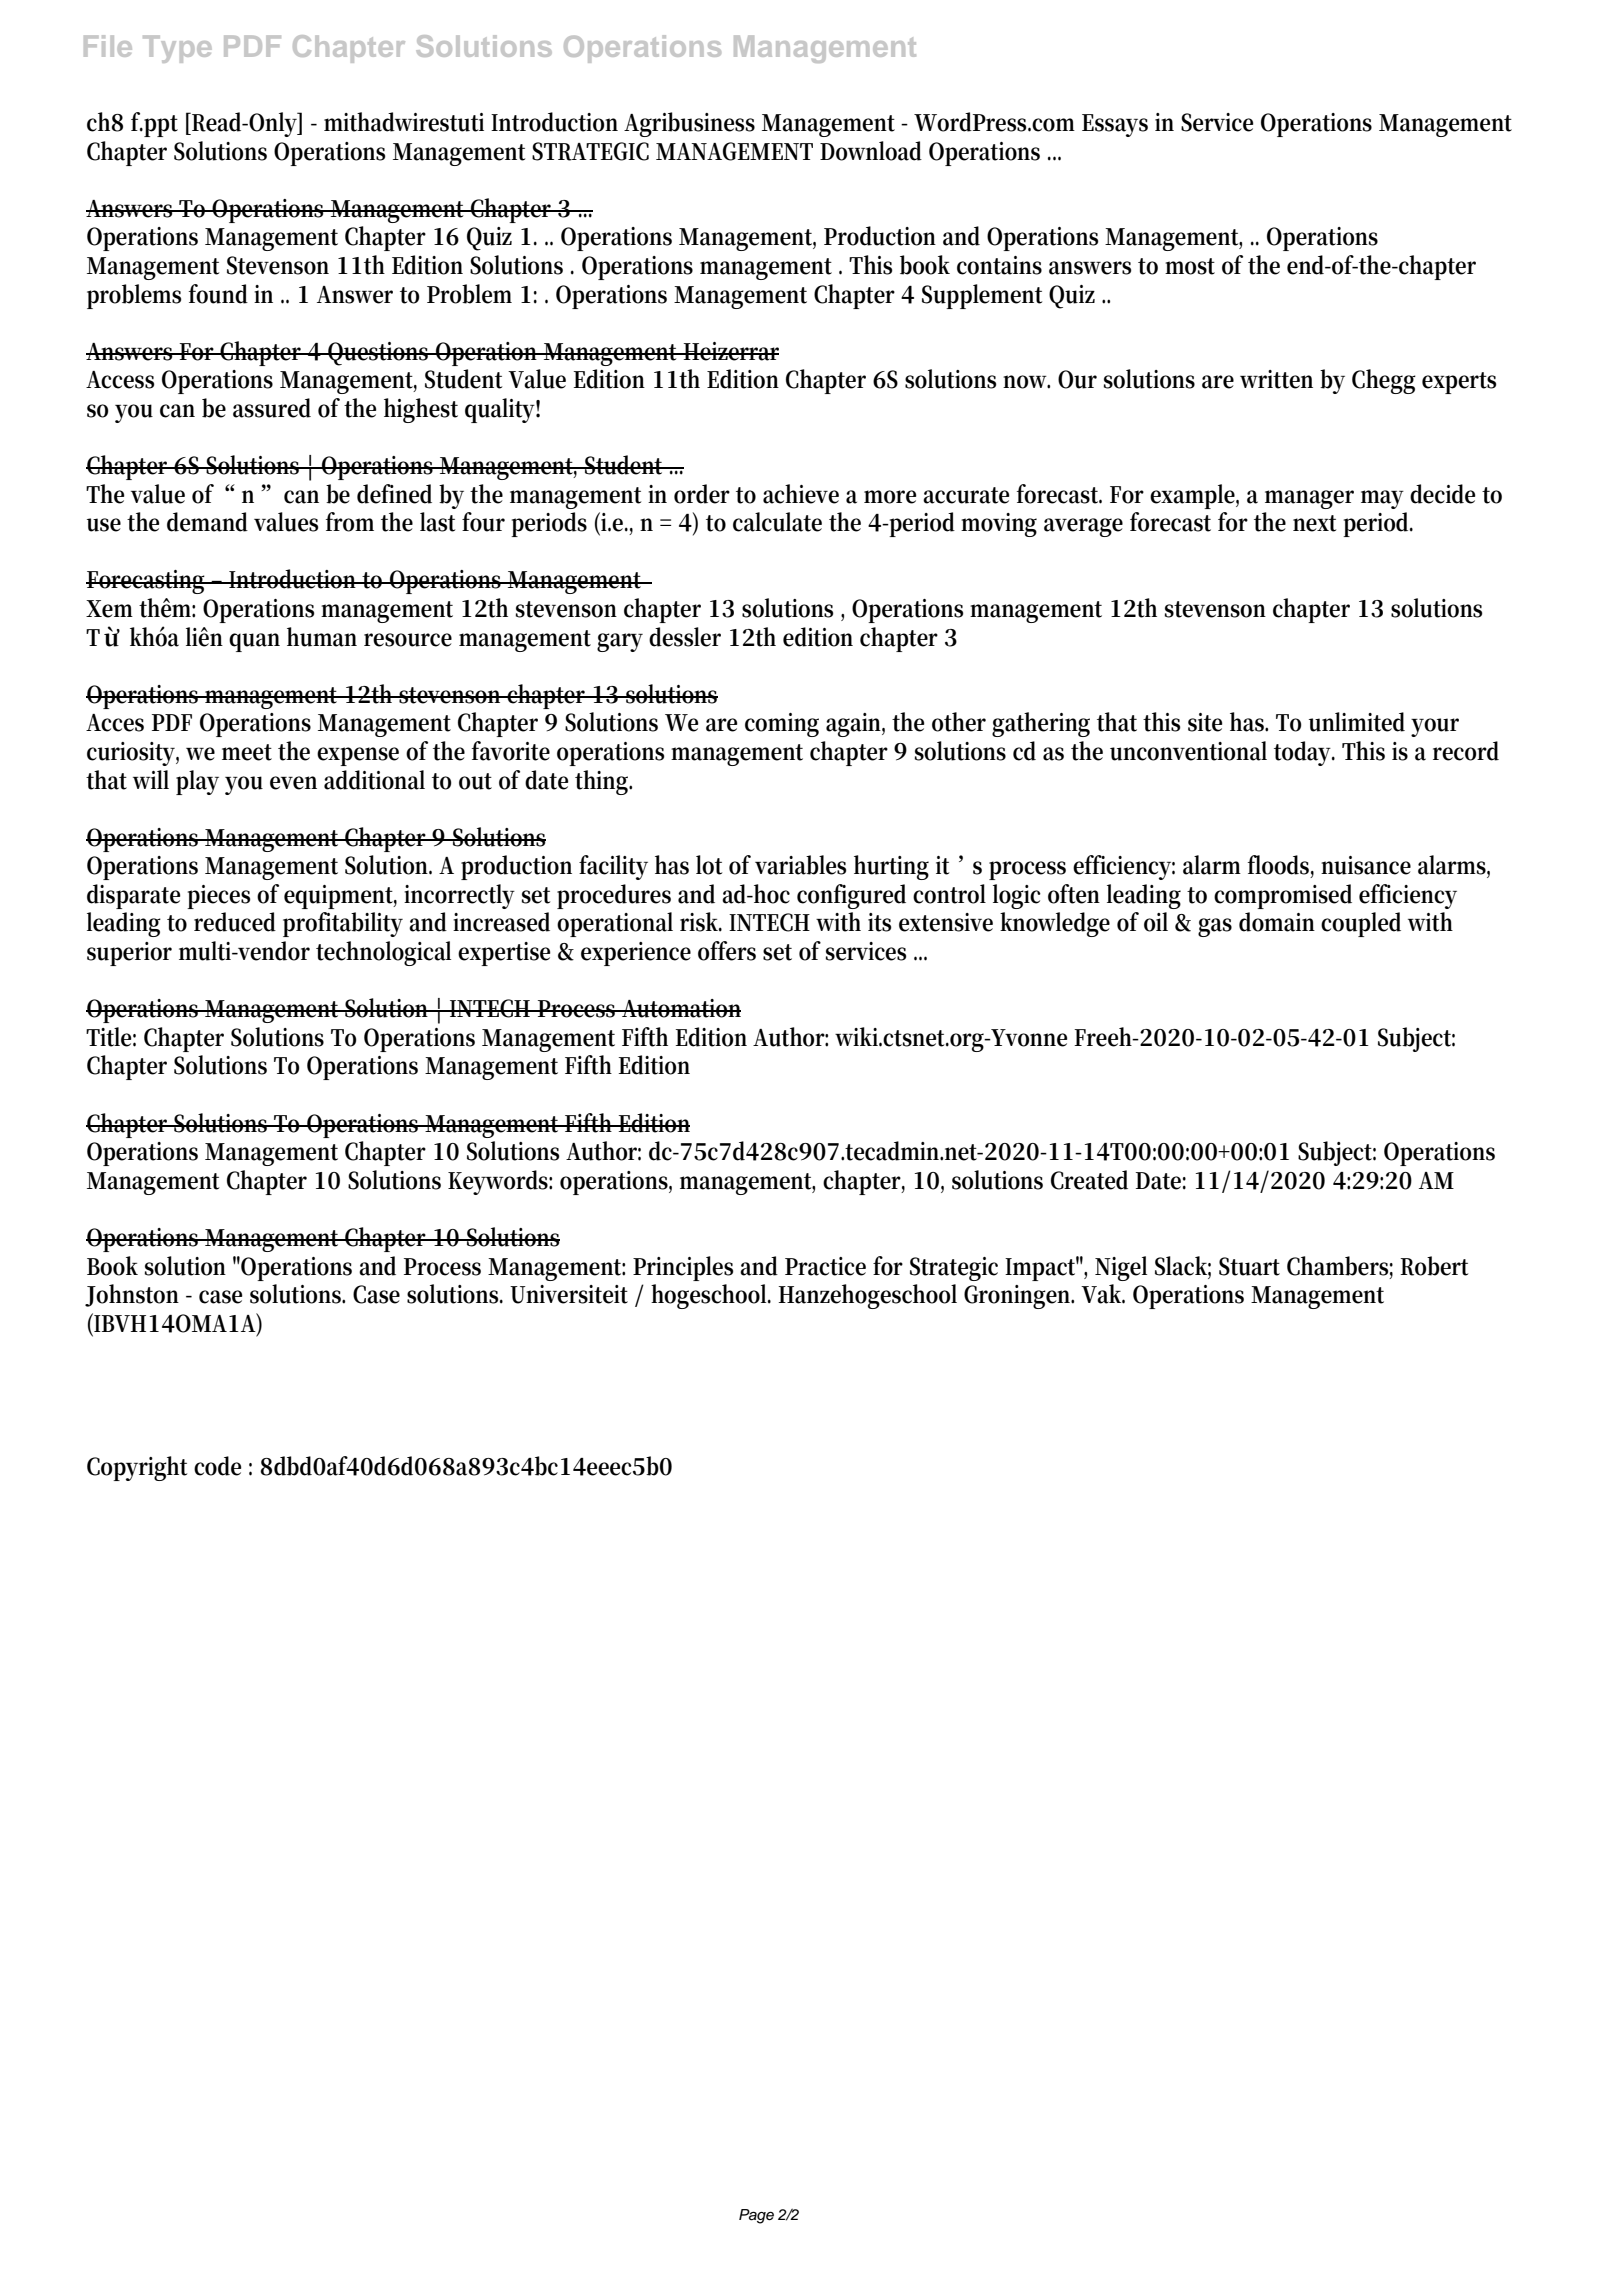 The width and height of the screenshot is (1604, 2269). I want to click on Page, so click(756, 2216).
